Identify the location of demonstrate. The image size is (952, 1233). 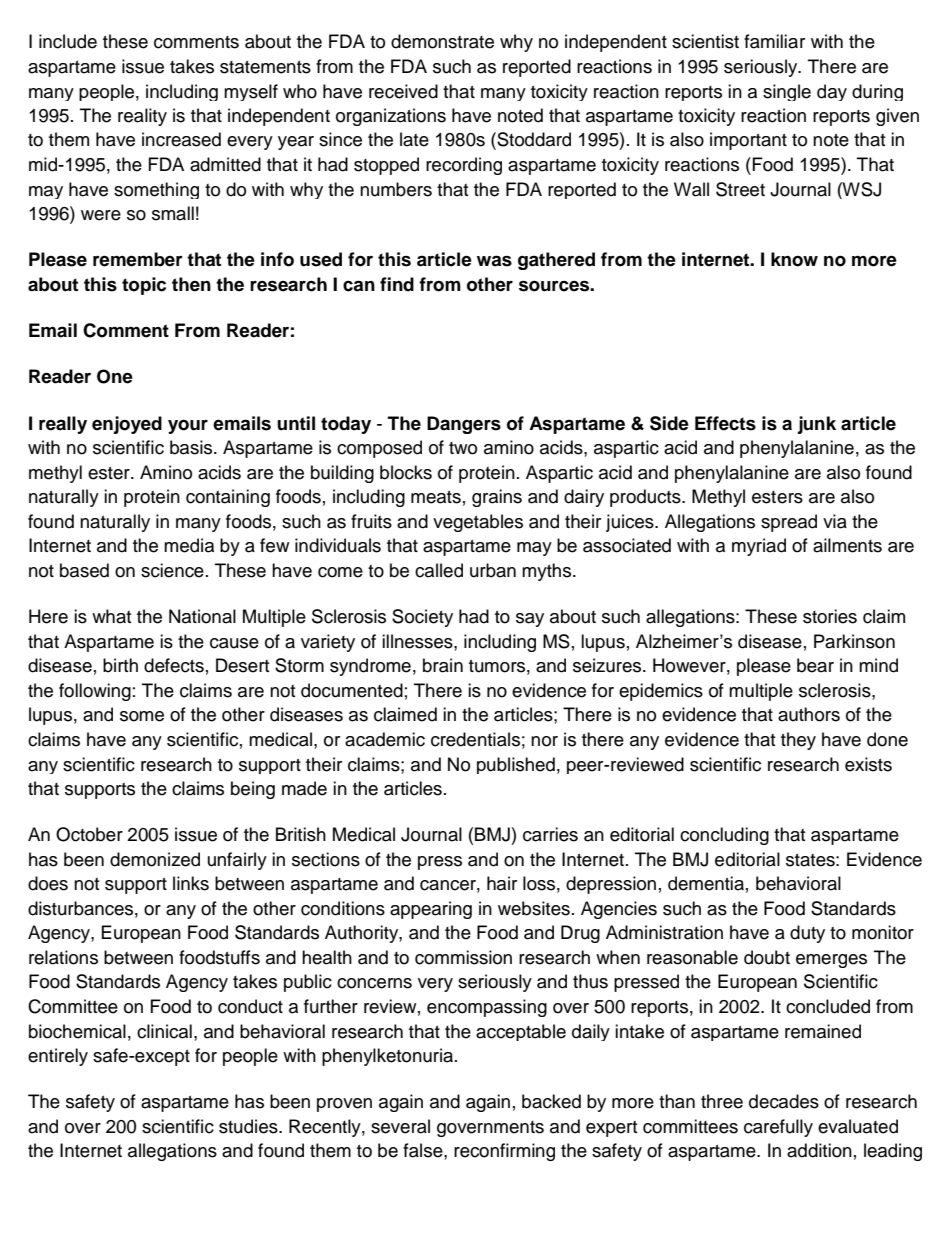
(442, 41).
